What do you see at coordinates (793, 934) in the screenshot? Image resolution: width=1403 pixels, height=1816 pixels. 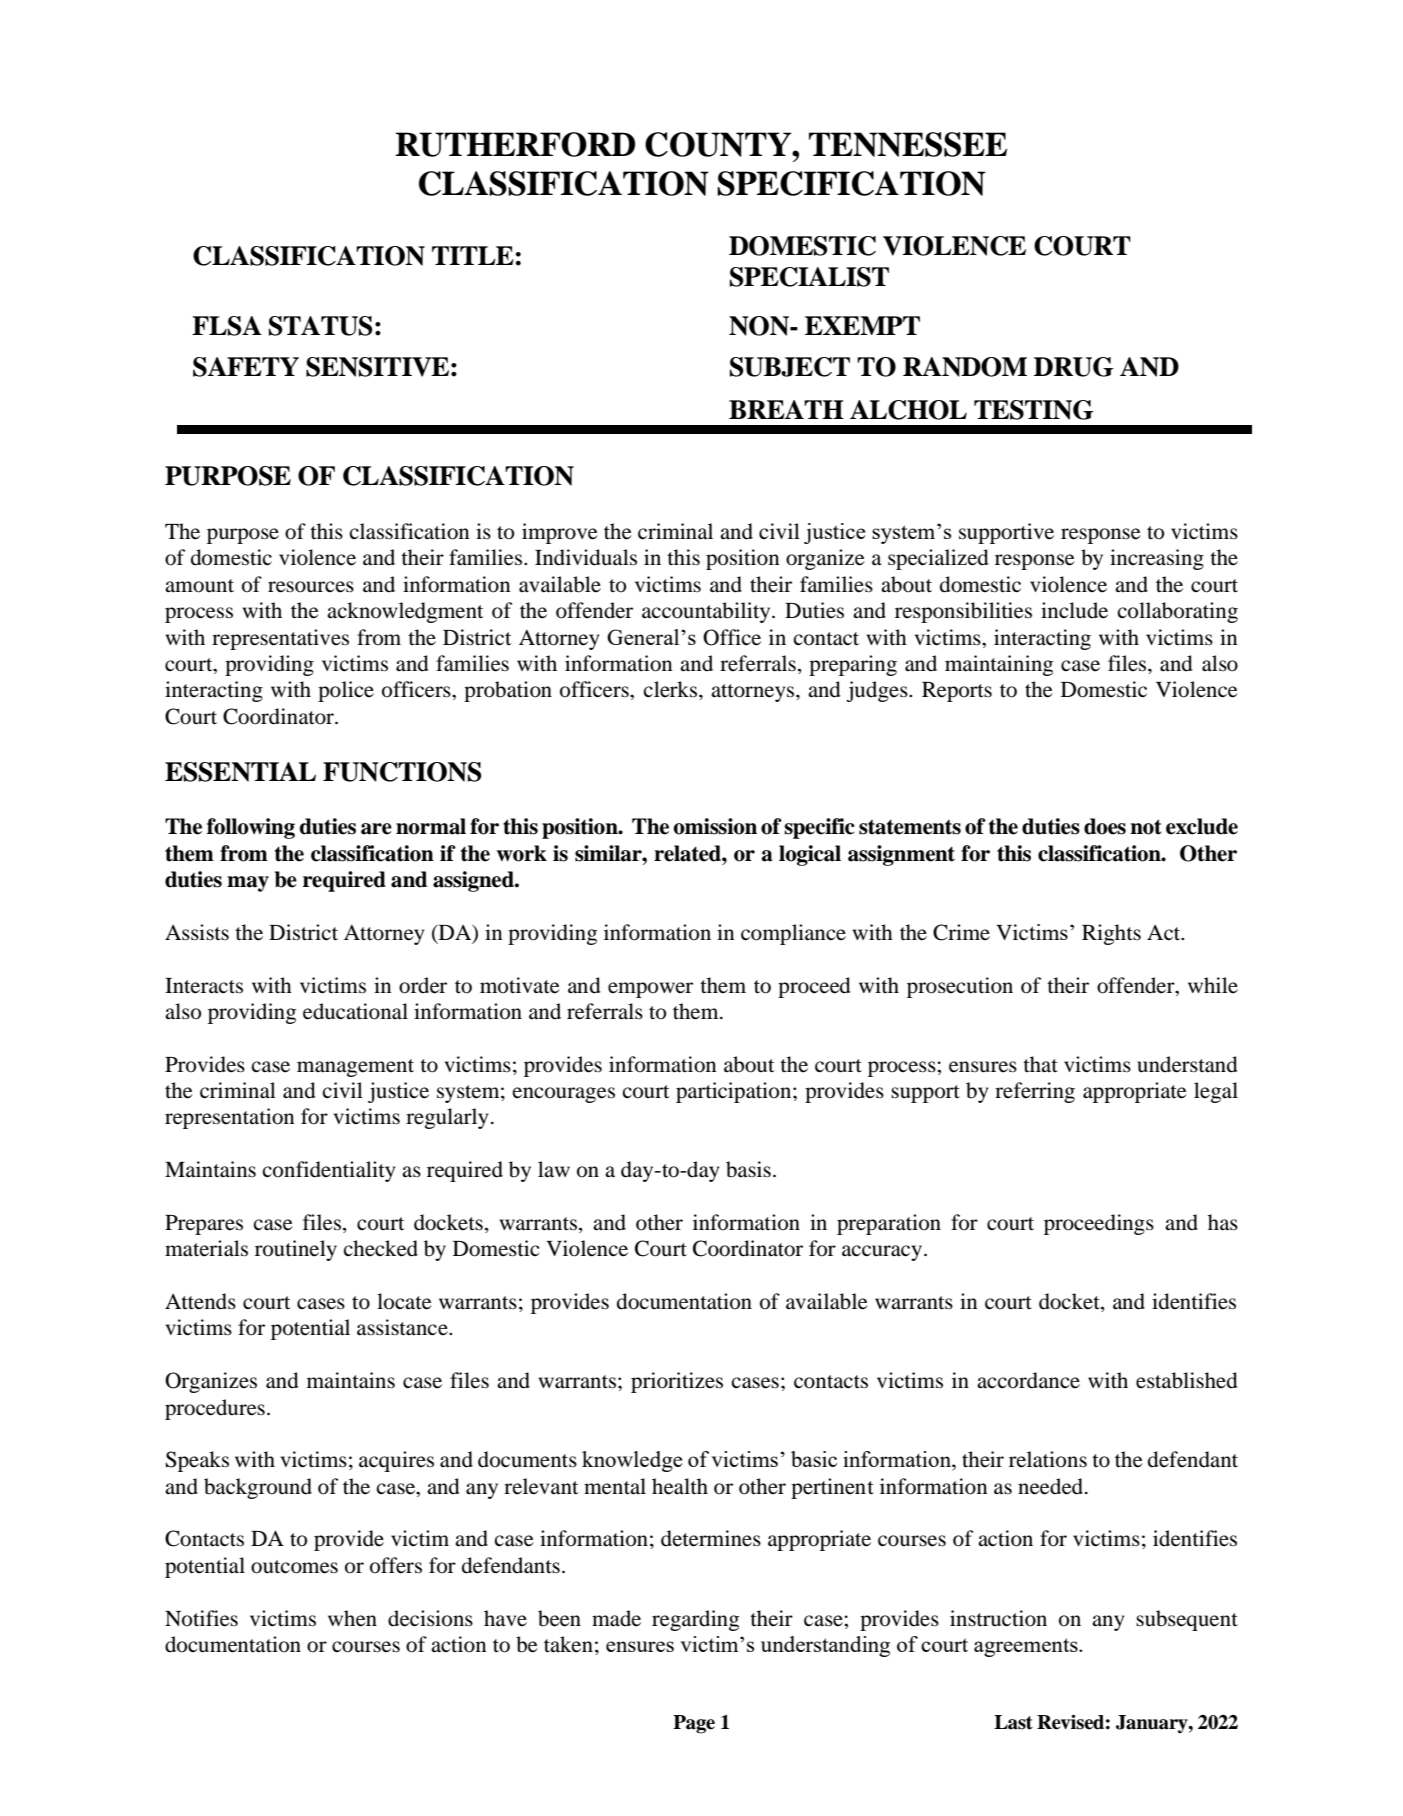 I see `compliance` at bounding box center [793, 934].
